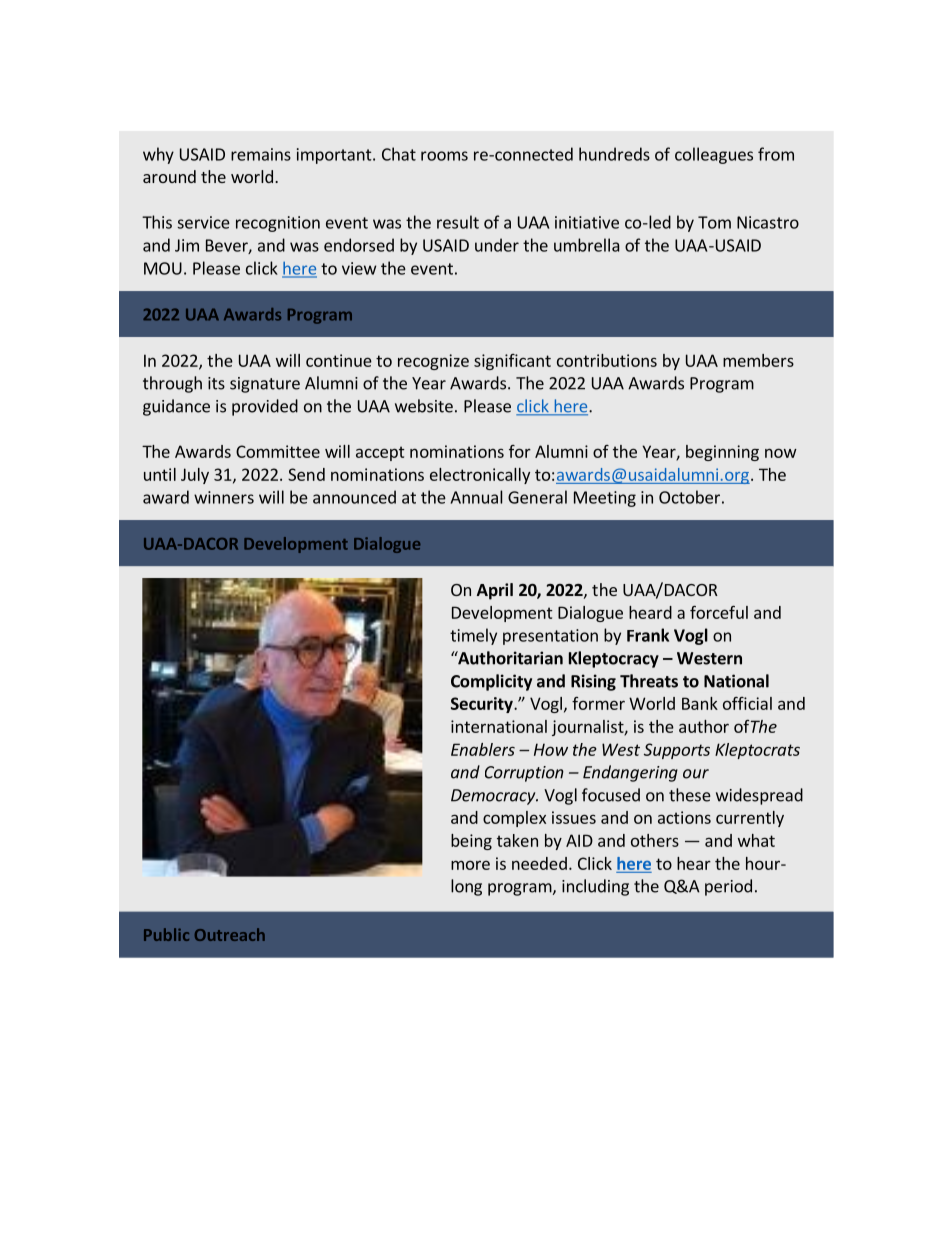 Image resolution: width=952 pixels, height=1233 pixels. I want to click on electronically, so click(480, 476).
